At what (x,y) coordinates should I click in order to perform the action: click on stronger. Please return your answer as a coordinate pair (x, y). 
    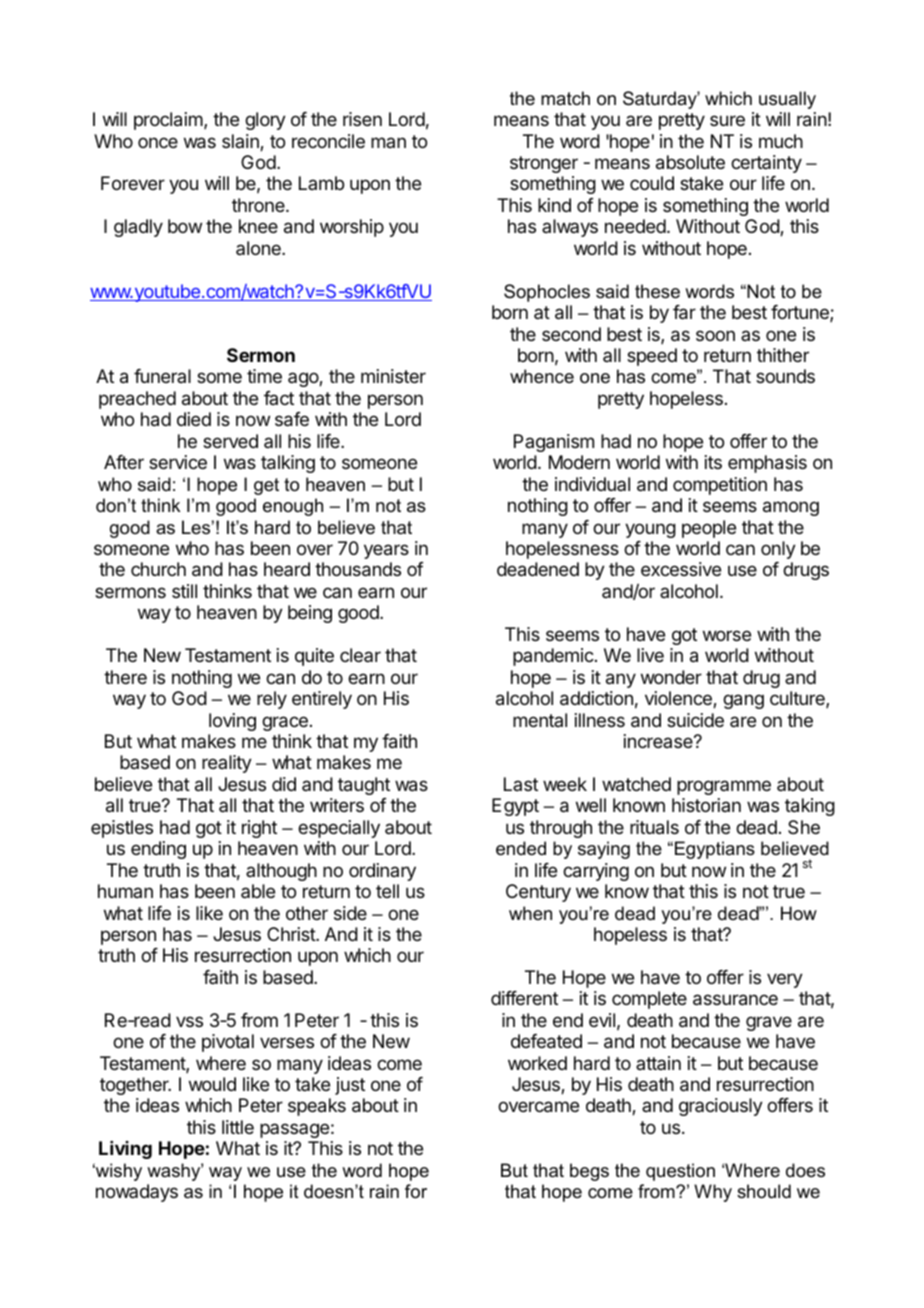
    Looking at the image, I should click on (544, 164).
